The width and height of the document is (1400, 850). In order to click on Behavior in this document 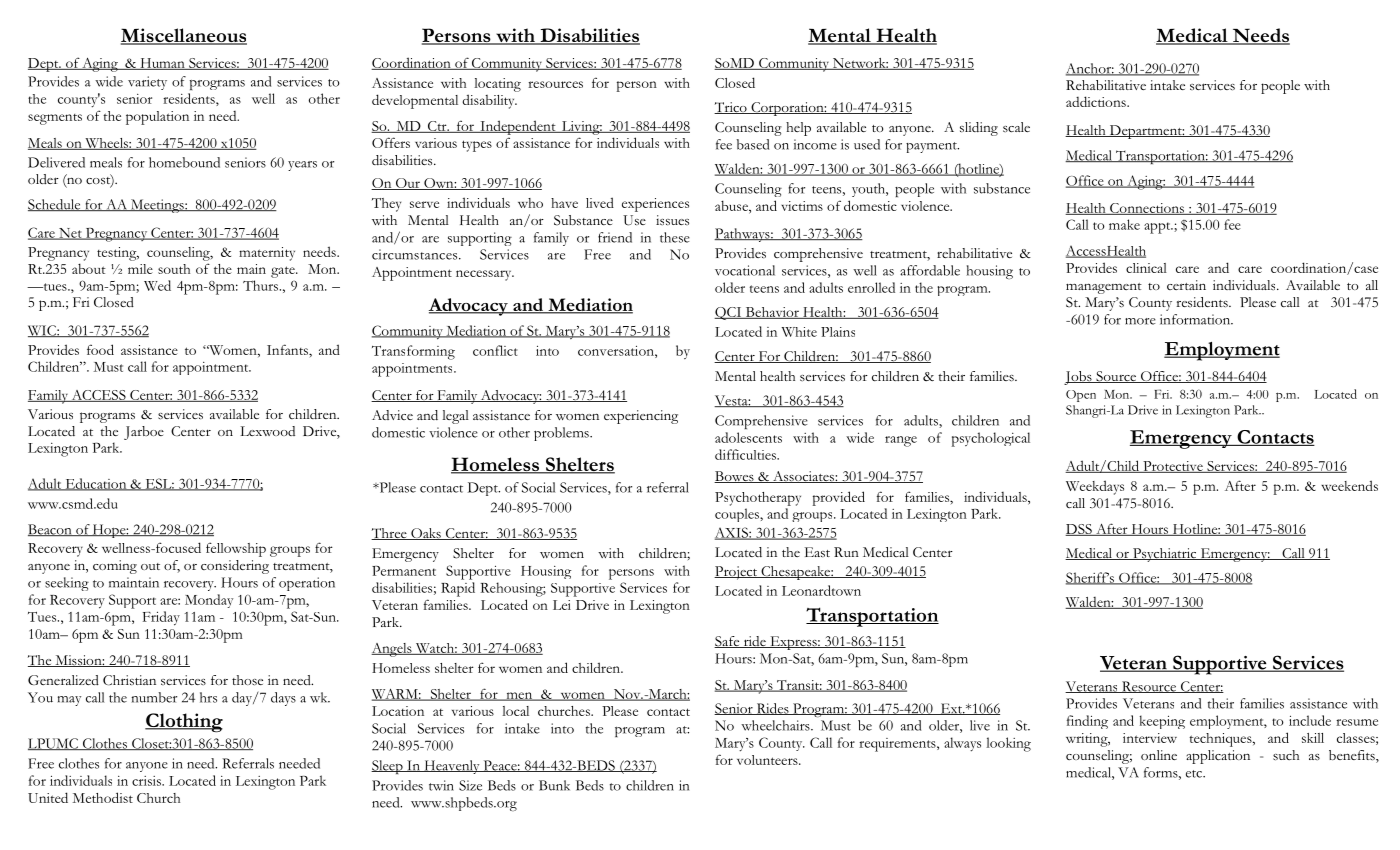, I will do `click(772, 313)`.
